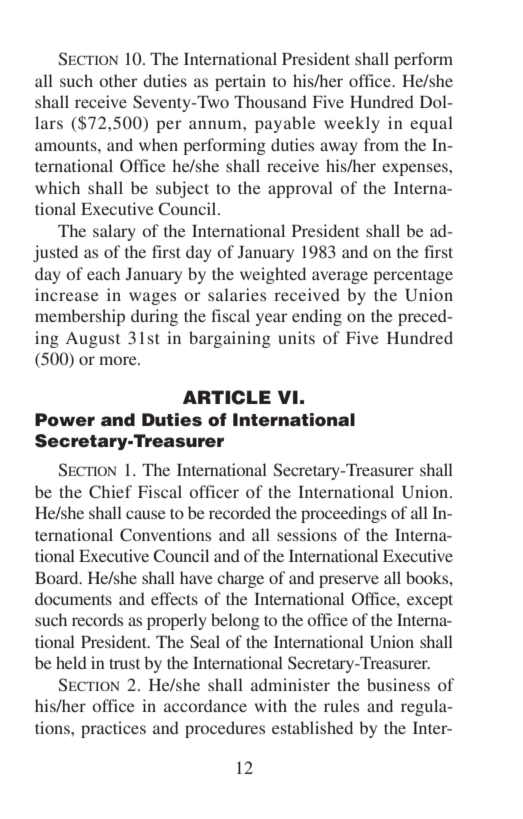  What do you see at coordinates (103, 273) in the image?
I see `each` at bounding box center [103, 273].
